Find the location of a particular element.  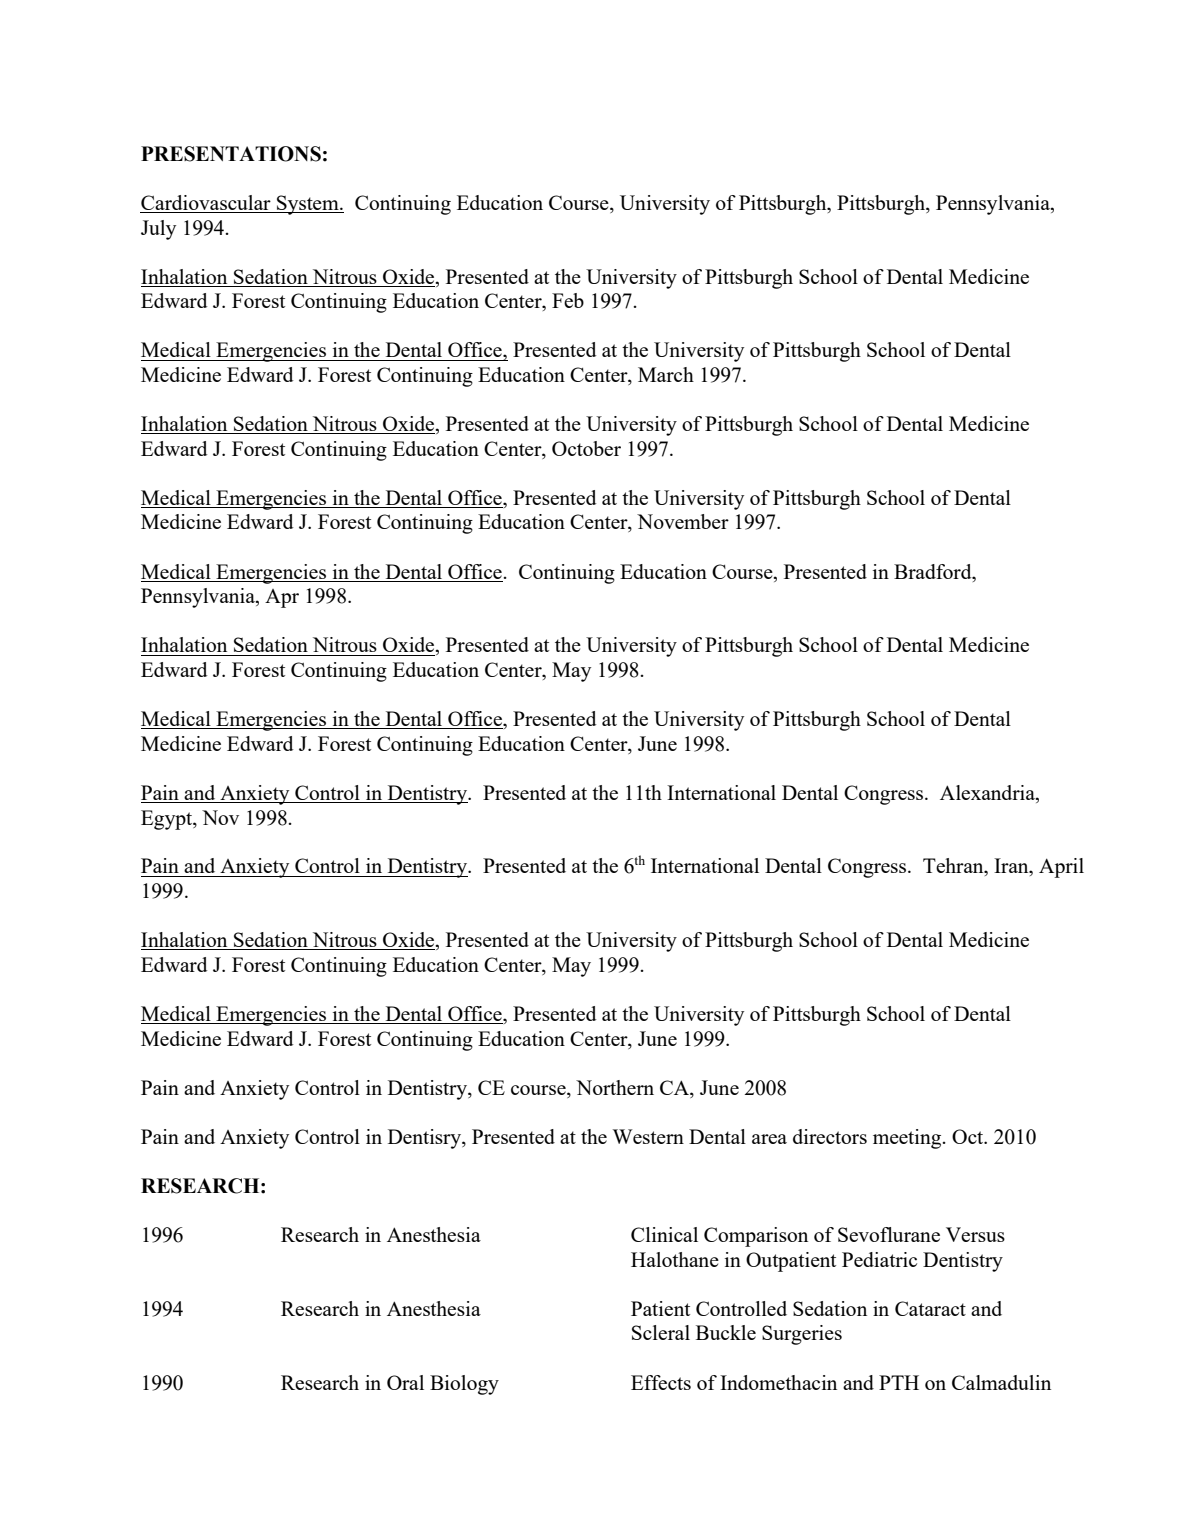

March is located at coordinates (666, 374).
